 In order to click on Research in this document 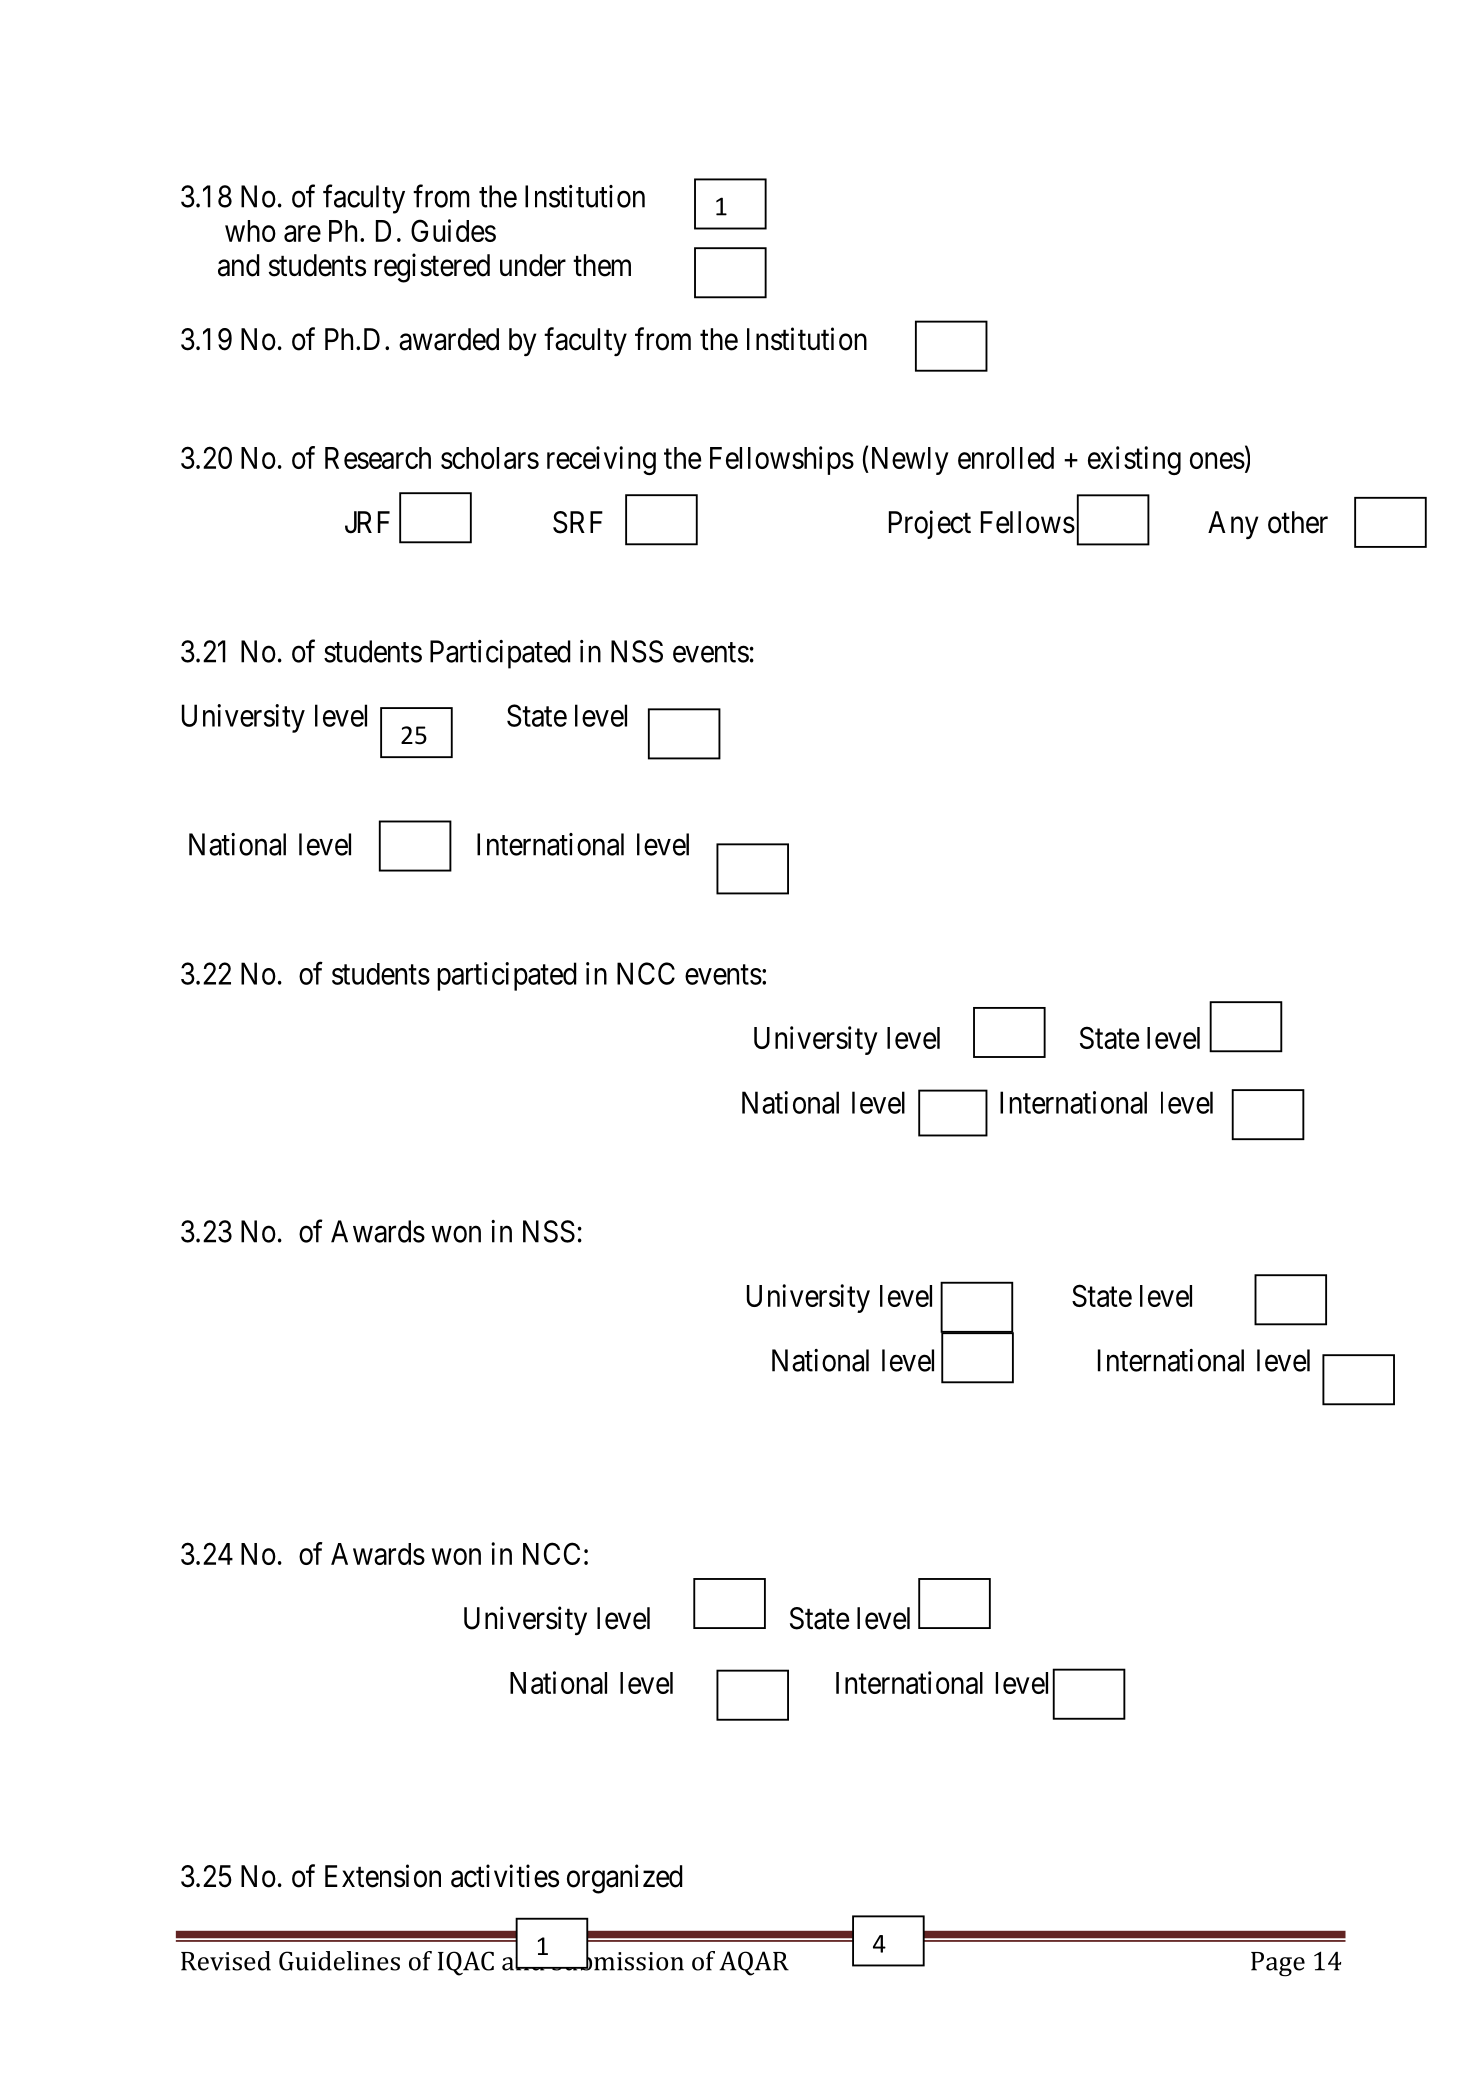, I will do `click(378, 458)`.
